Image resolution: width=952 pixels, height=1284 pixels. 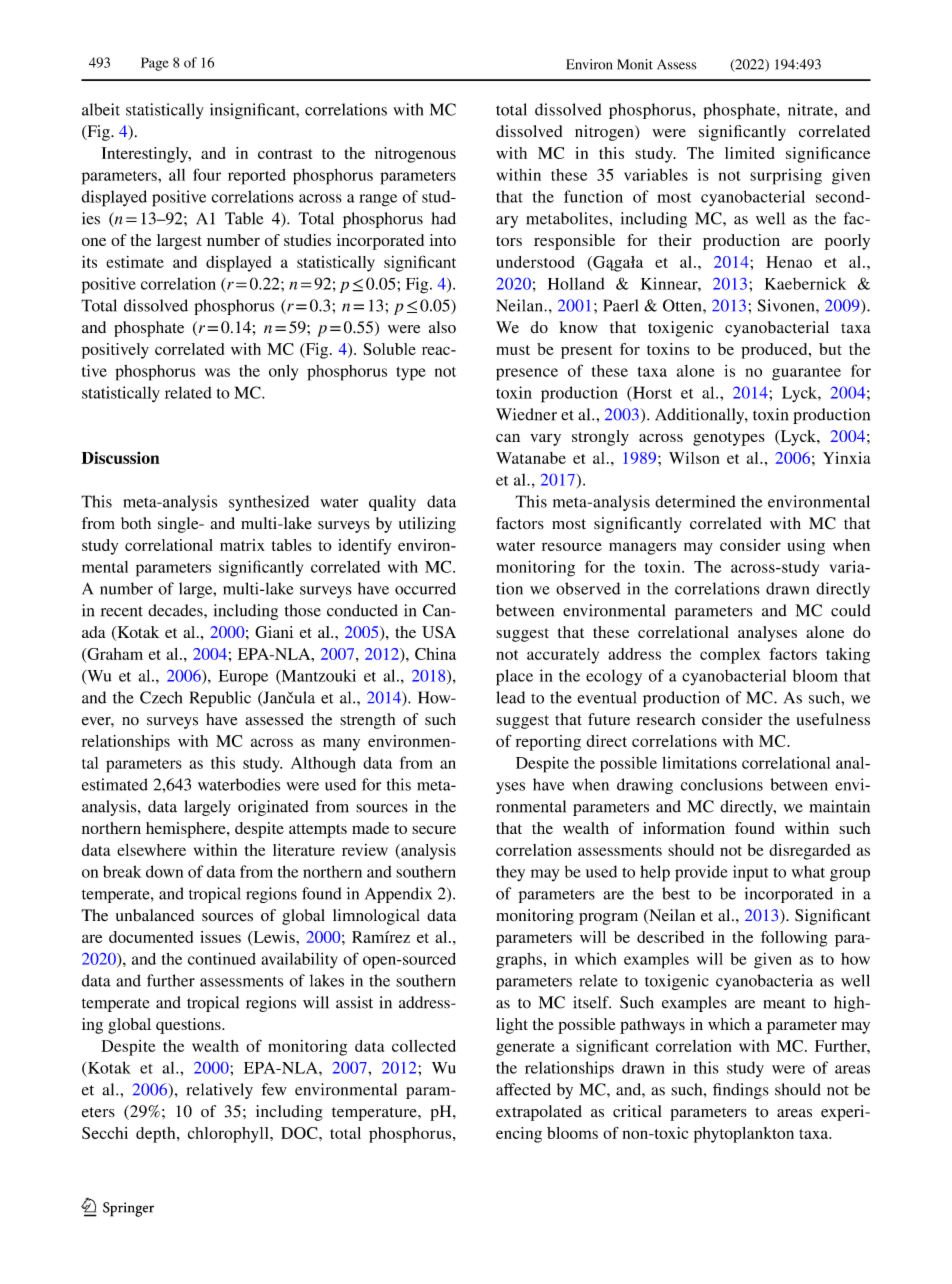 I want to click on had, so click(x=444, y=218).
